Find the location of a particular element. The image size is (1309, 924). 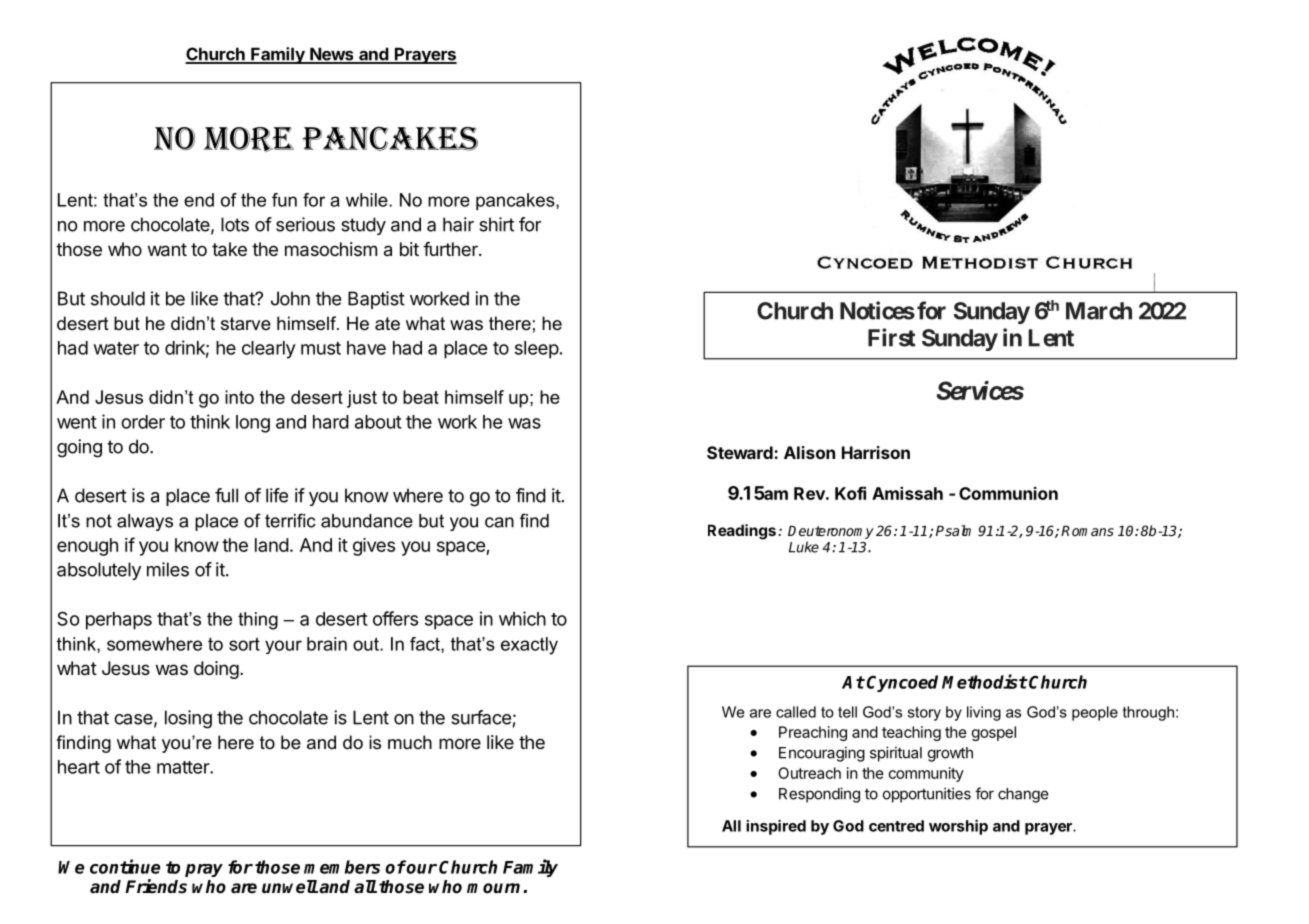

March is located at coordinates (1099, 311).
